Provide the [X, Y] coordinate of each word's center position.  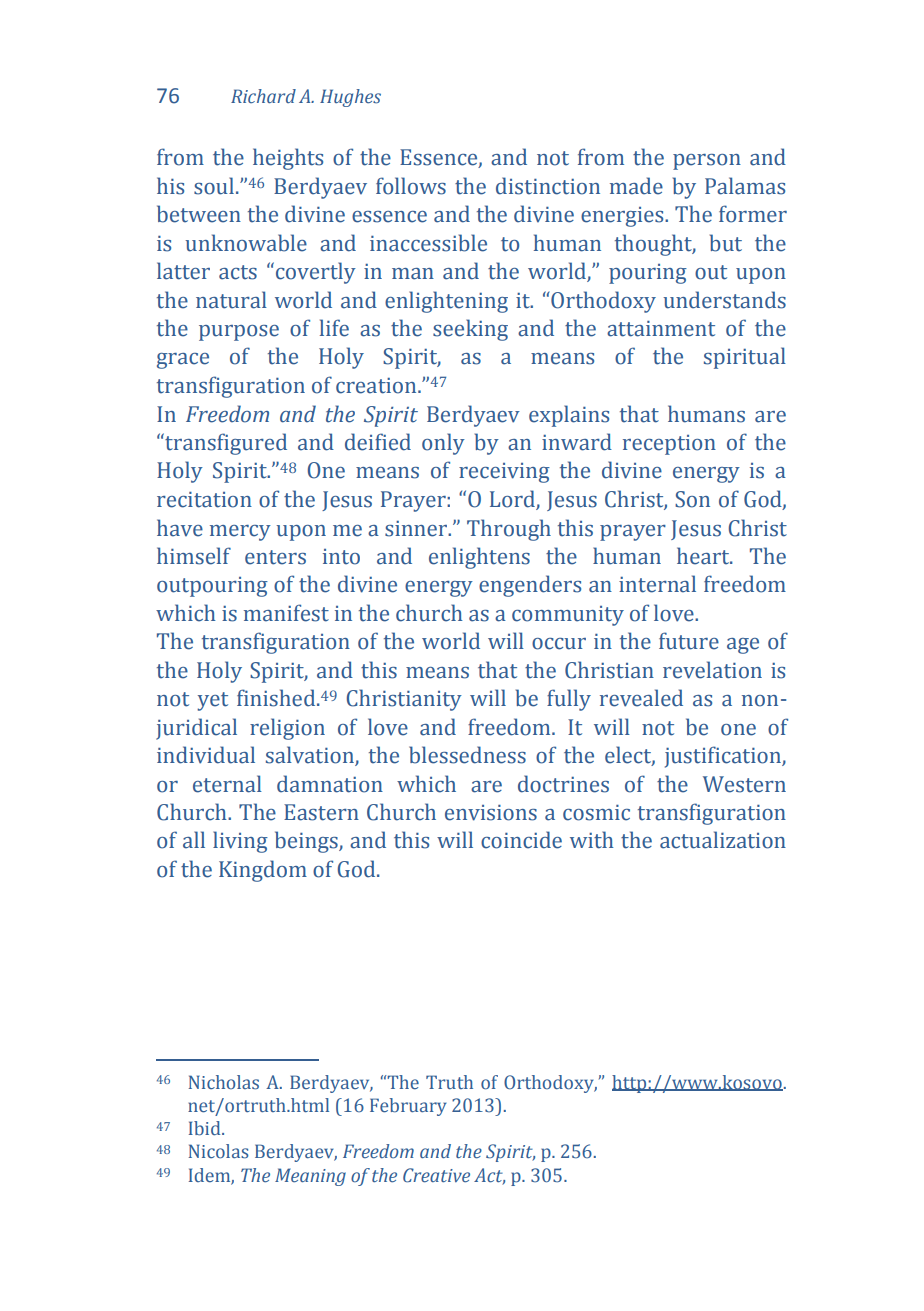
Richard [263, 96]
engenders [530, 586]
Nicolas [219, 1151]
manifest [286, 613]
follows [411, 186]
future [689, 641]
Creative [436, 1175]
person [707, 162]
